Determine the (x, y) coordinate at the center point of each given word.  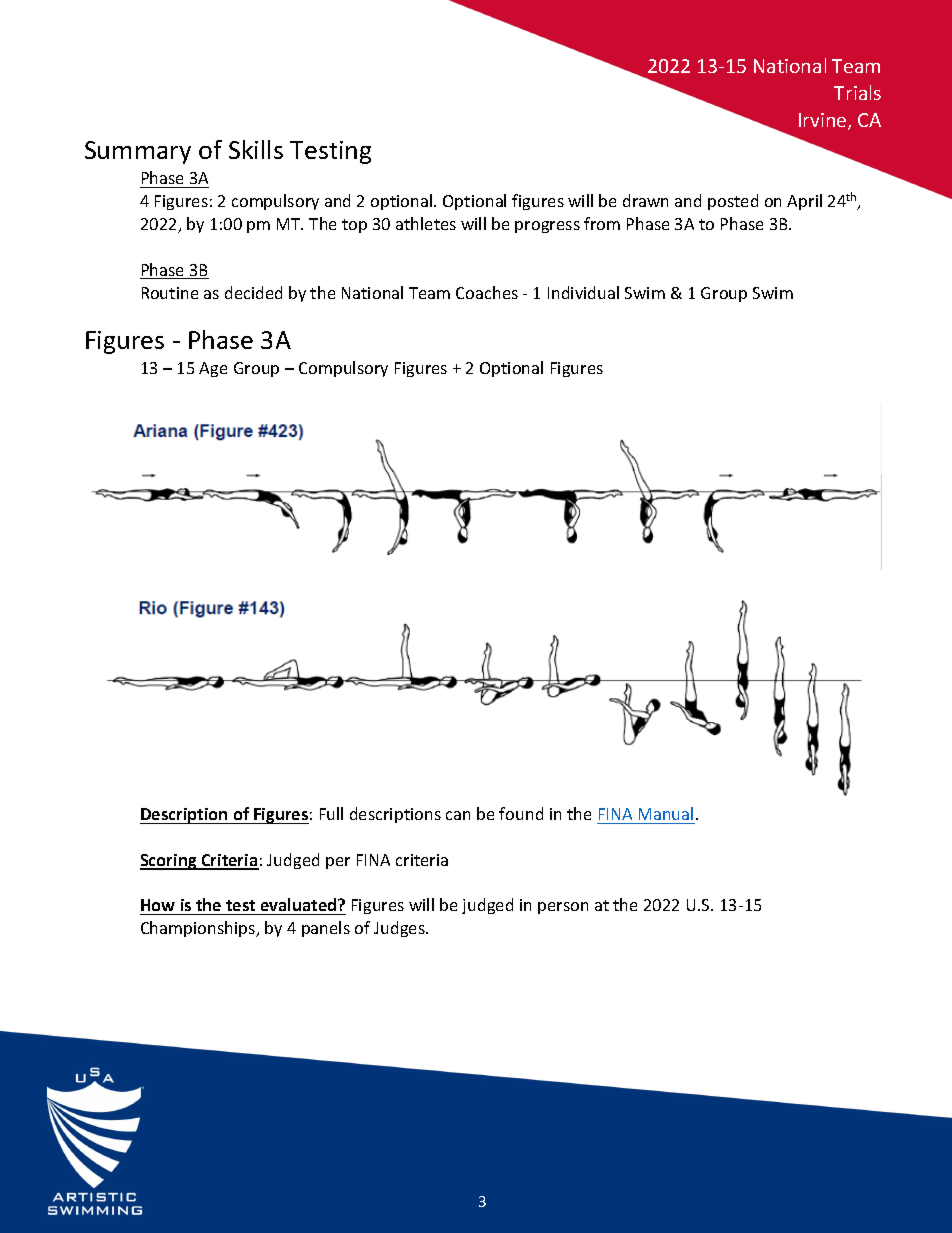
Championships (199, 929)
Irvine (824, 121)
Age (213, 369)
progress (547, 227)
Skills (256, 149)
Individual (583, 292)
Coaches (487, 292)
